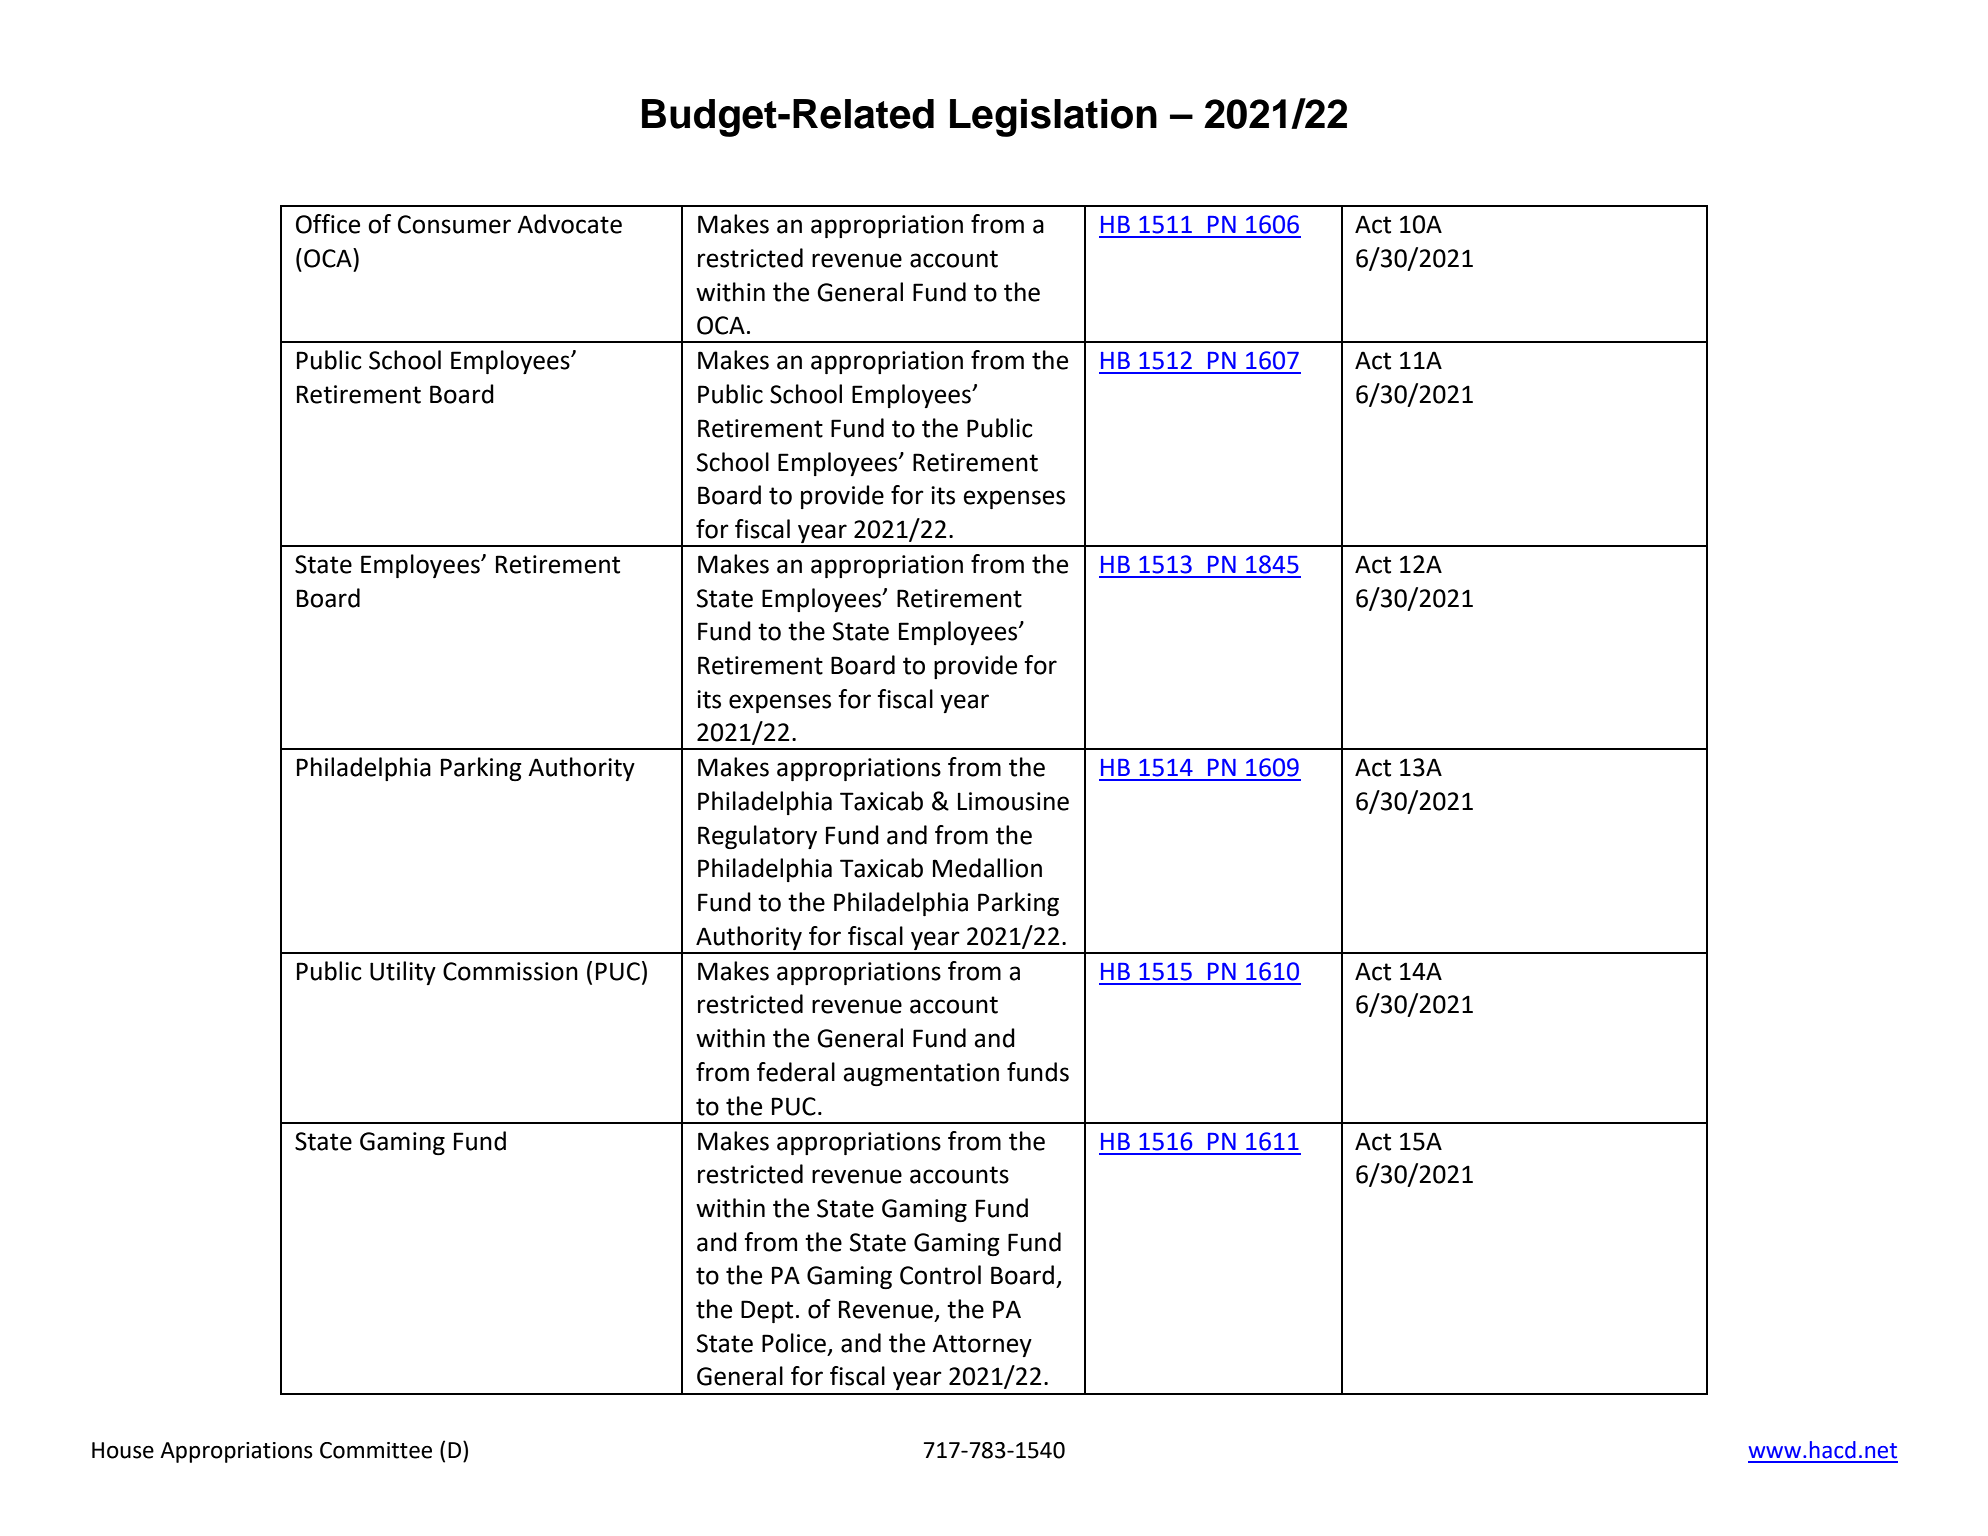 The image size is (1988, 1536). Describe the element at coordinates (569, 224) in the screenshot. I see `Advocate` at that location.
